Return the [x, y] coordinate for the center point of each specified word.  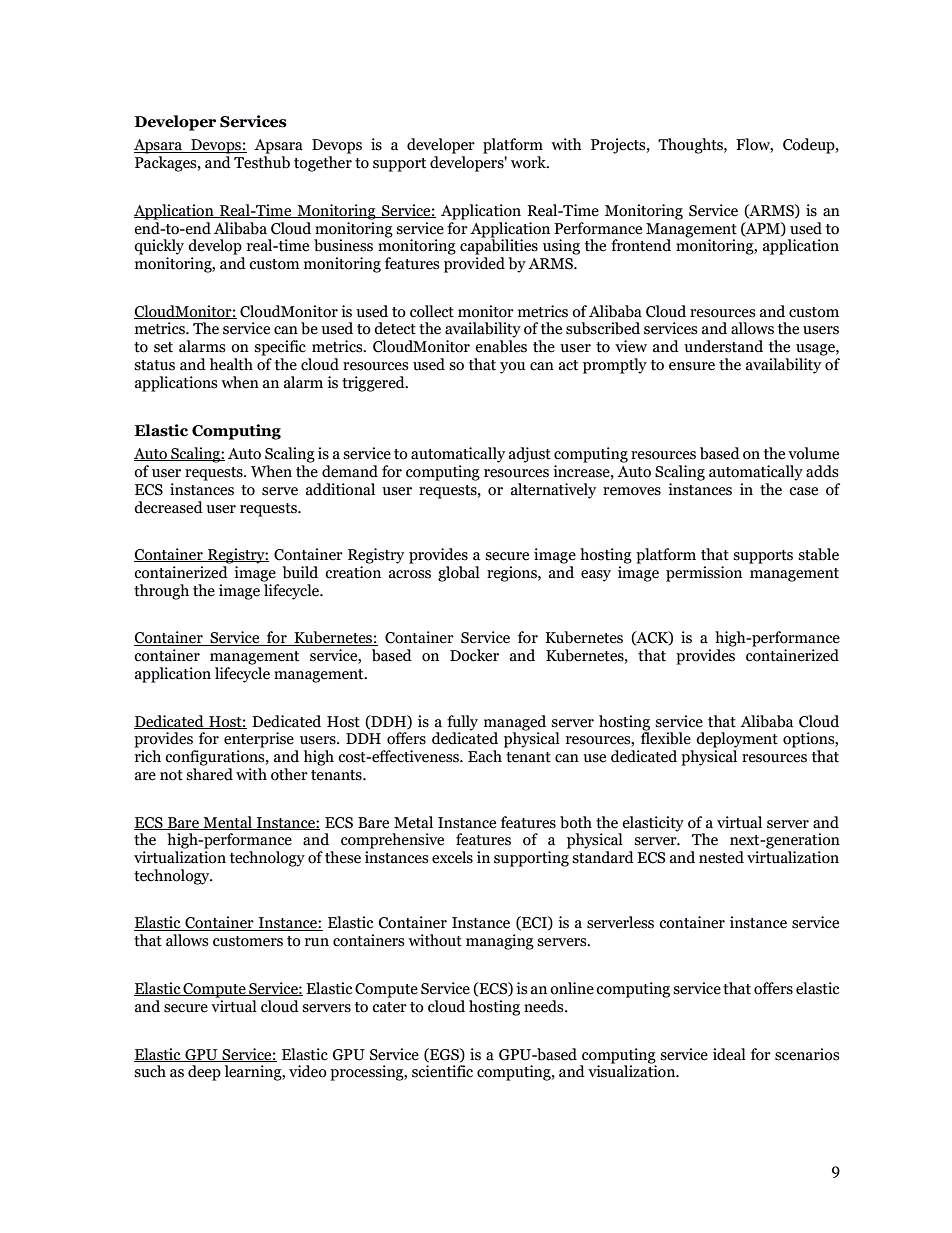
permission [704, 574]
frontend [641, 245]
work [529, 162]
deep [204, 1073]
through [161, 592]
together [323, 164]
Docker [474, 655]
